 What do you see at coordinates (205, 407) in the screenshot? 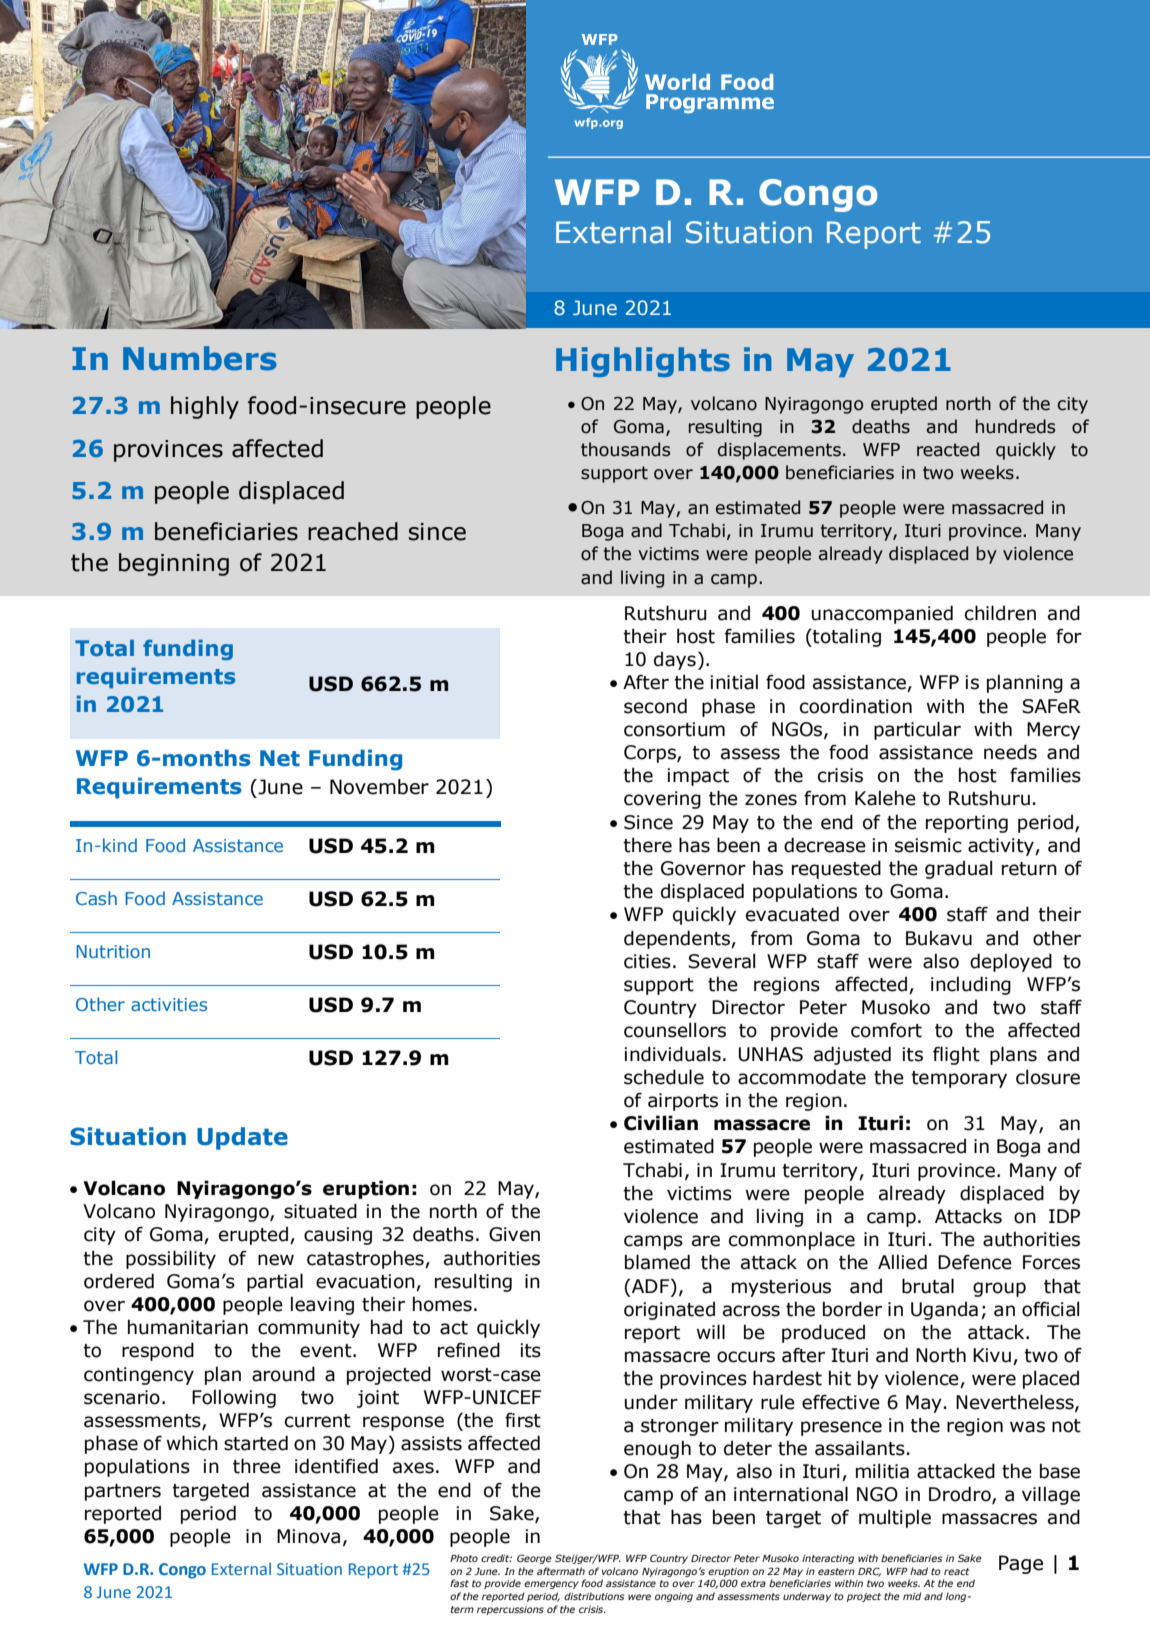
I see `highly` at bounding box center [205, 407].
